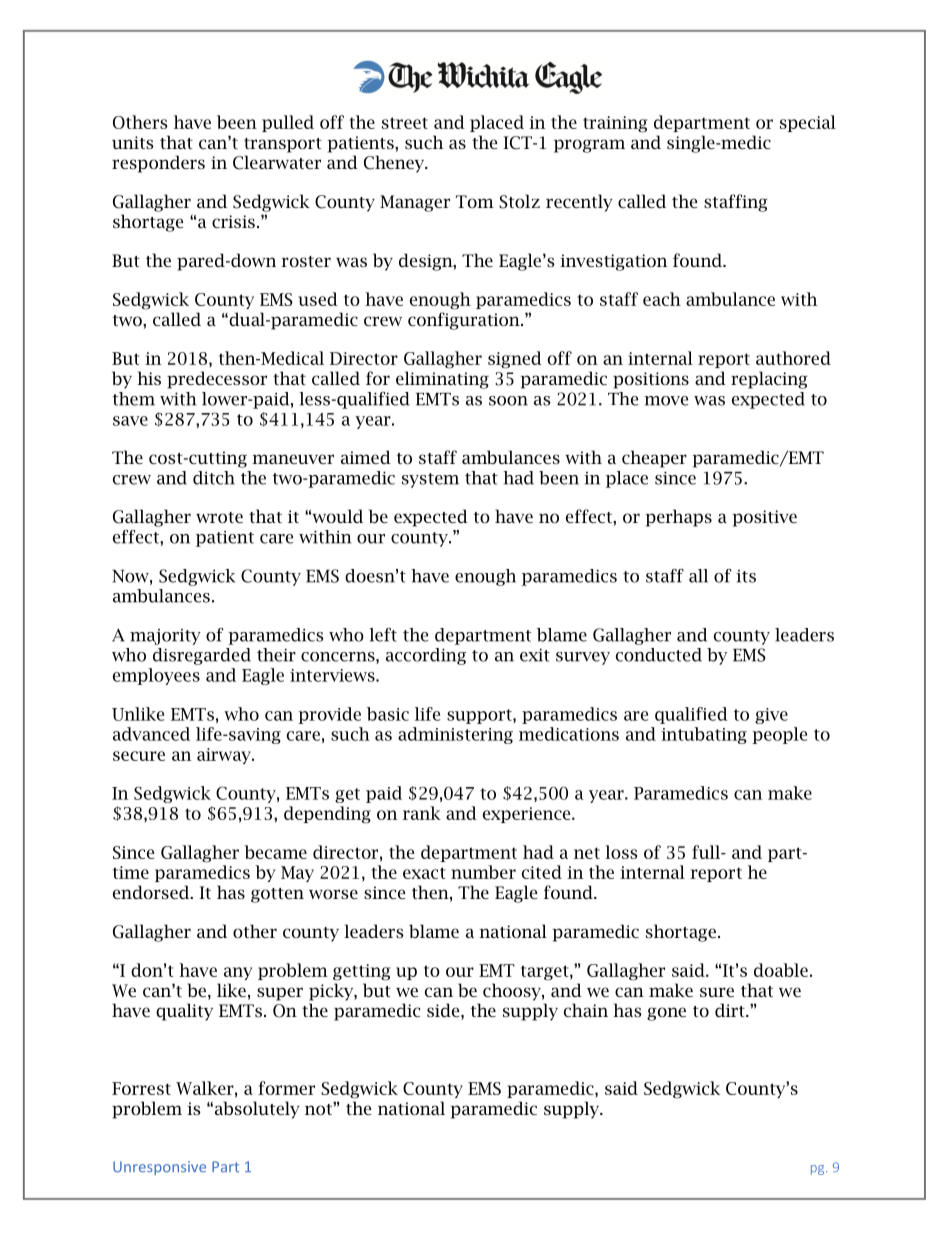 The width and height of the page is (952, 1233). Describe the element at coordinates (225, 756) in the page. I see `airway` at that location.
